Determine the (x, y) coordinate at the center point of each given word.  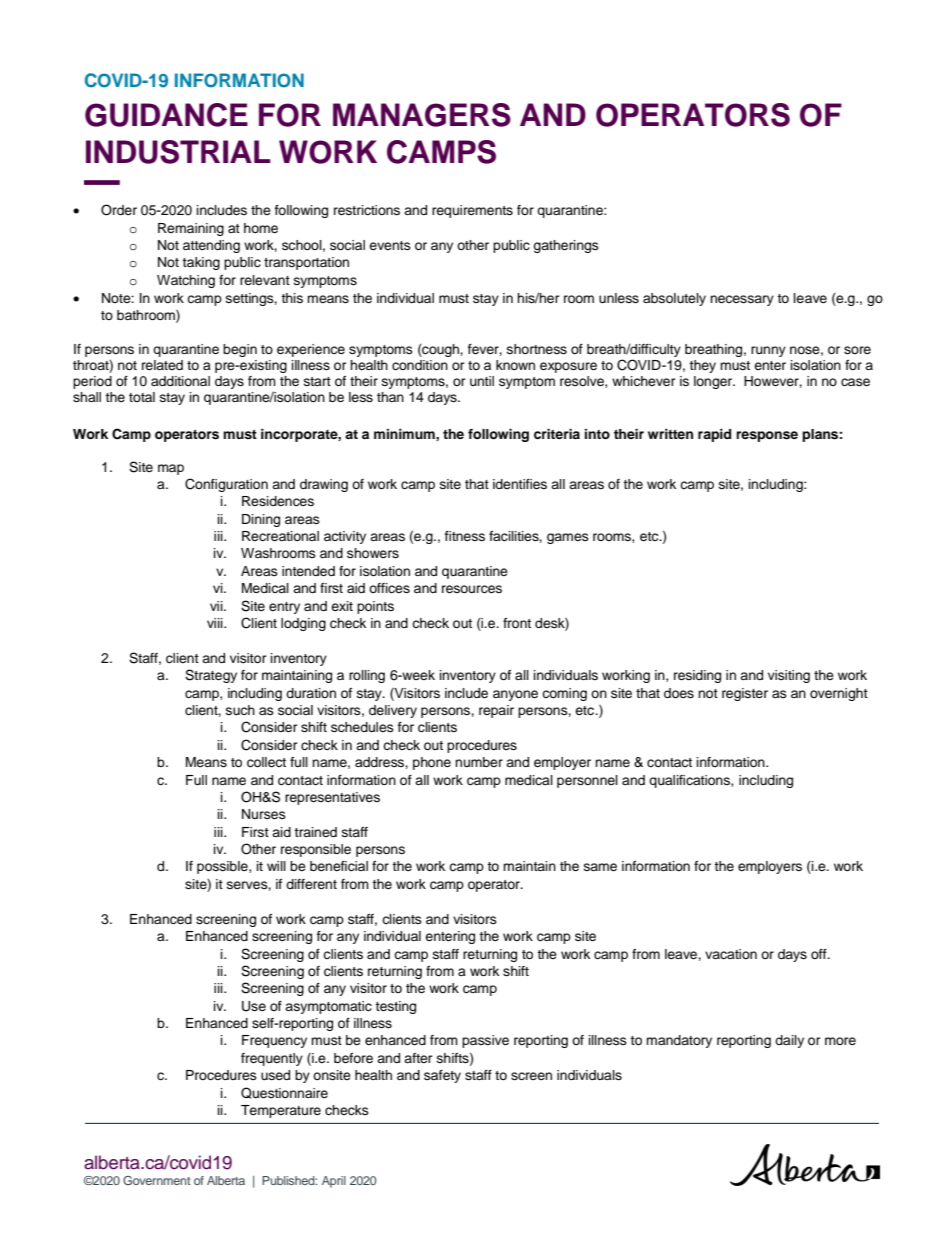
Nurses (264, 814)
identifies (520, 484)
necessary (742, 300)
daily (789, 1041)
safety (442, 1076)
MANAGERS (422, 115)
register (745, 694)
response (767, 436)
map (171, 469)
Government (156, 1180)
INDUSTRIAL (178, 152)
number (479, 762)
